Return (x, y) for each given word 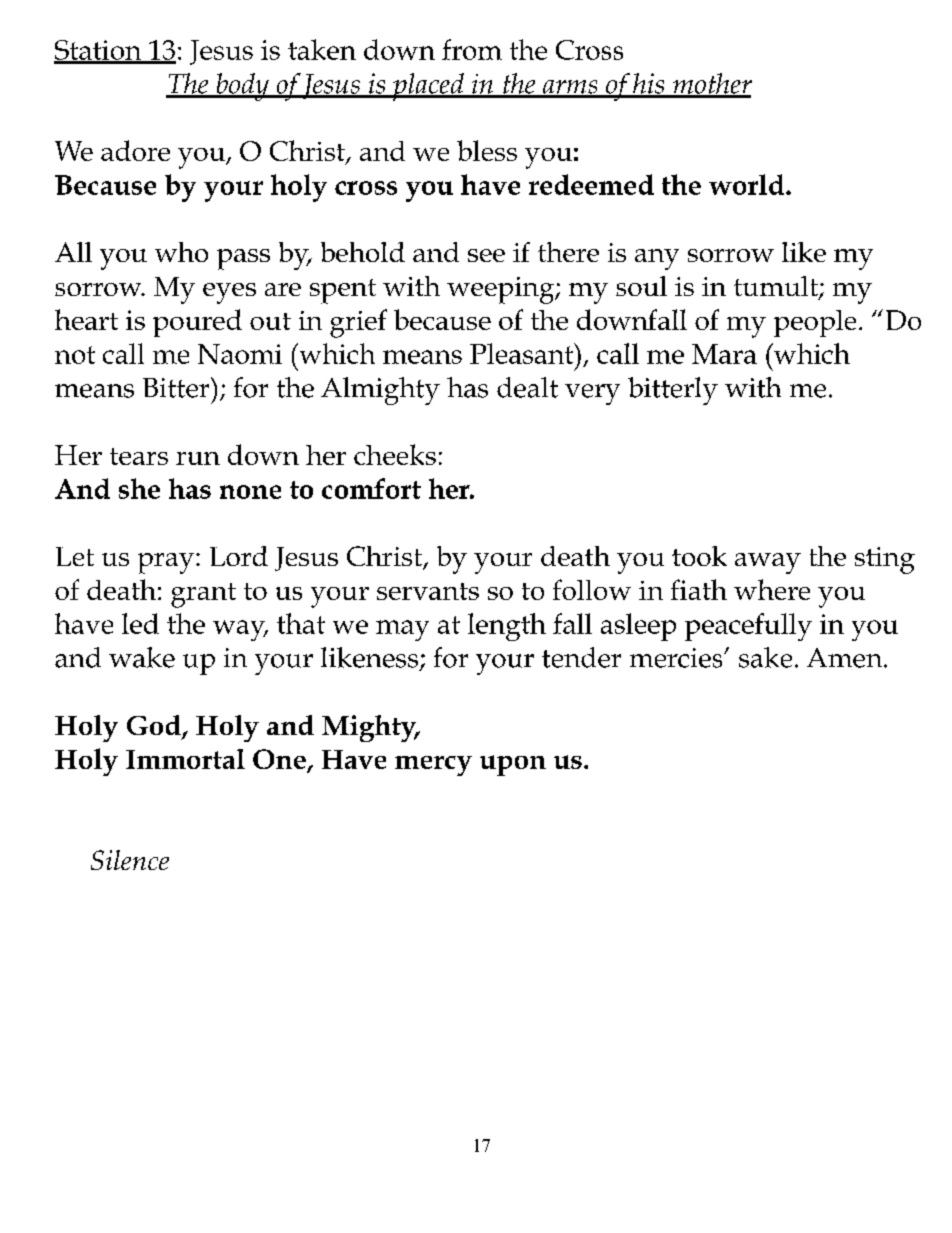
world (746, 184)
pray (166, 563)
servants (428, 591)
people (815, 323)
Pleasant (522, 353)
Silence (130, 860)
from (472, 49)
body (242, 87)
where (772, 589)
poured (197, 323)
